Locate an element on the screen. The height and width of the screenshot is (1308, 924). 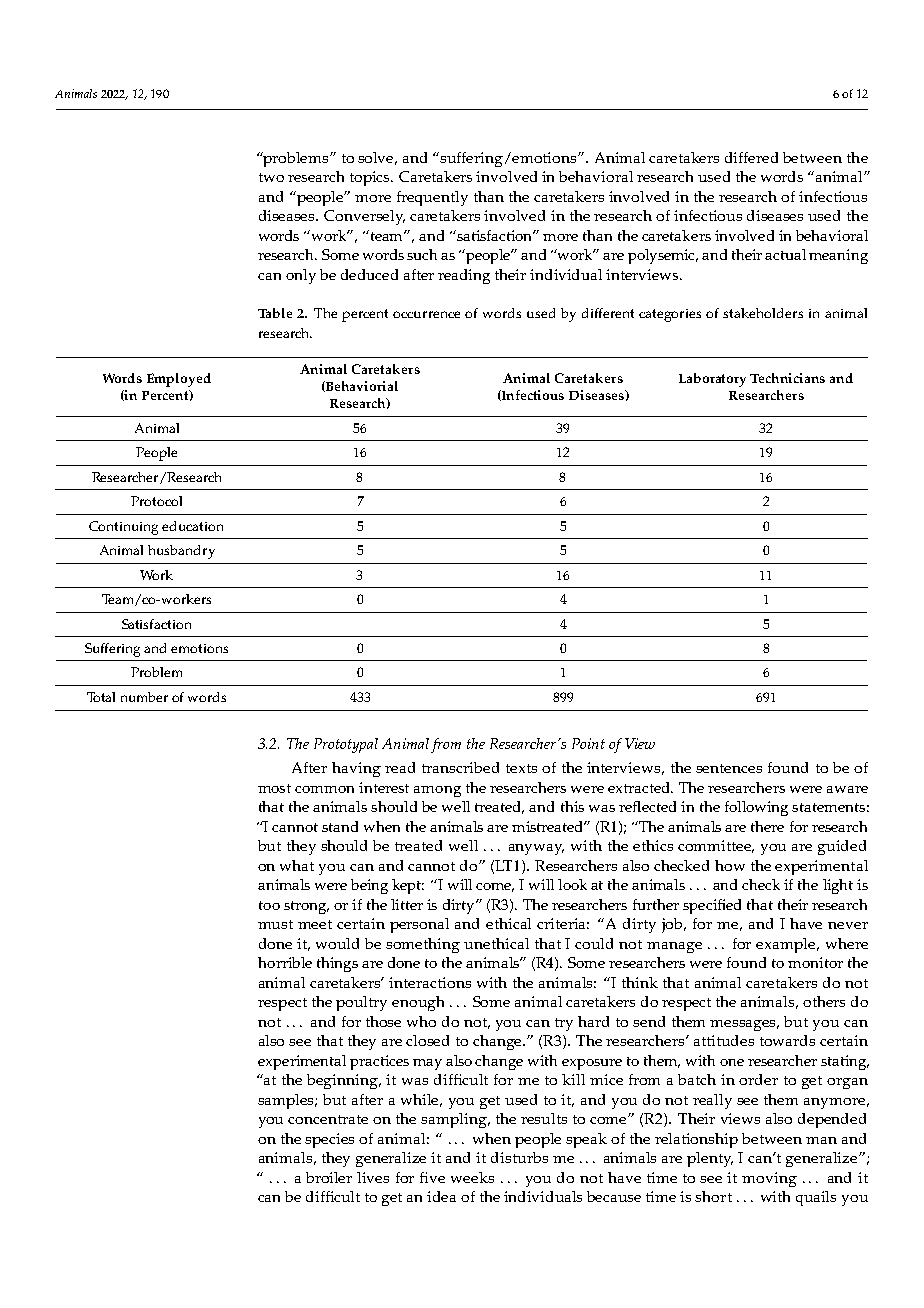
frequently is located at coordinates (432, 198).
